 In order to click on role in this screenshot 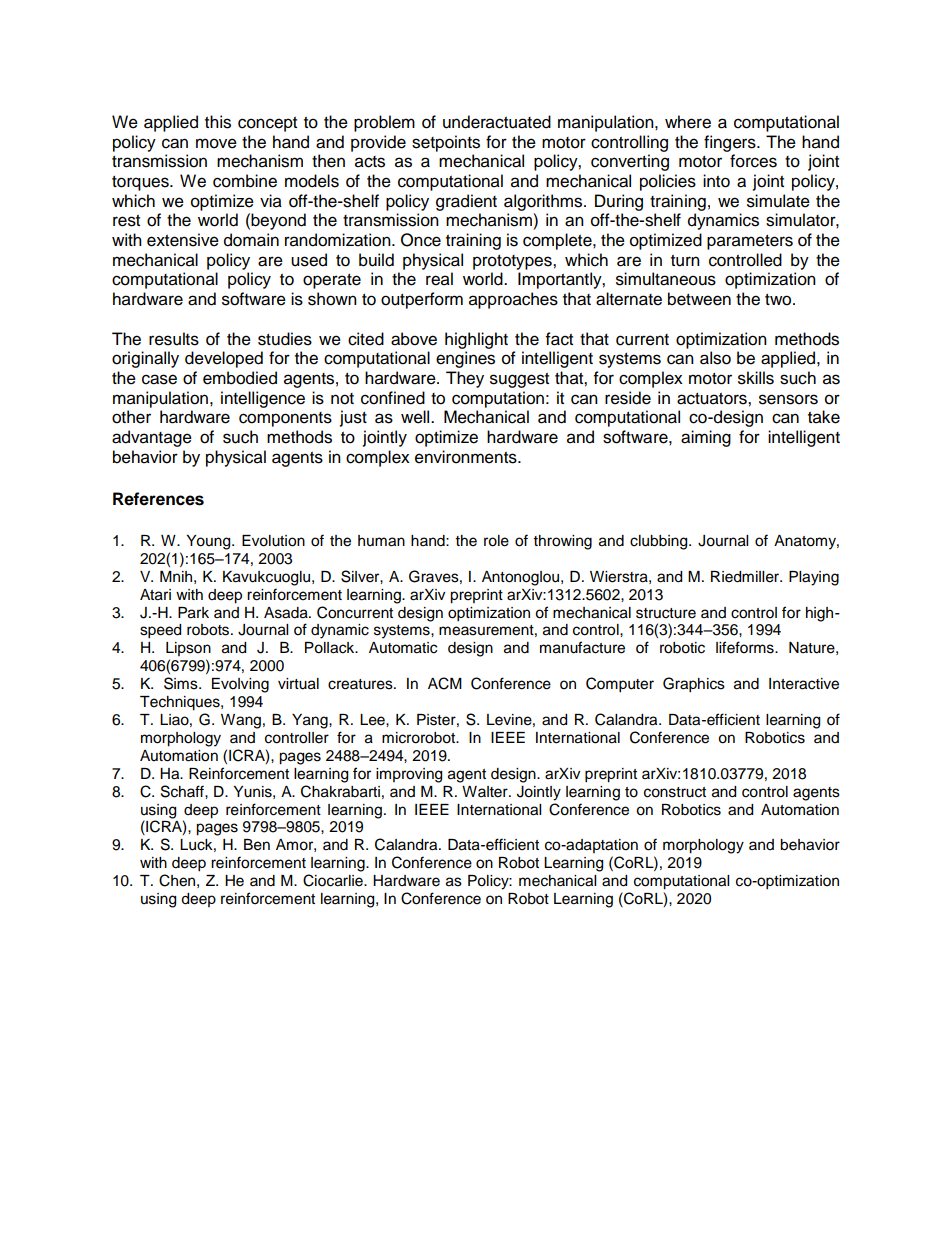, I will do `click(496, 541)`.
